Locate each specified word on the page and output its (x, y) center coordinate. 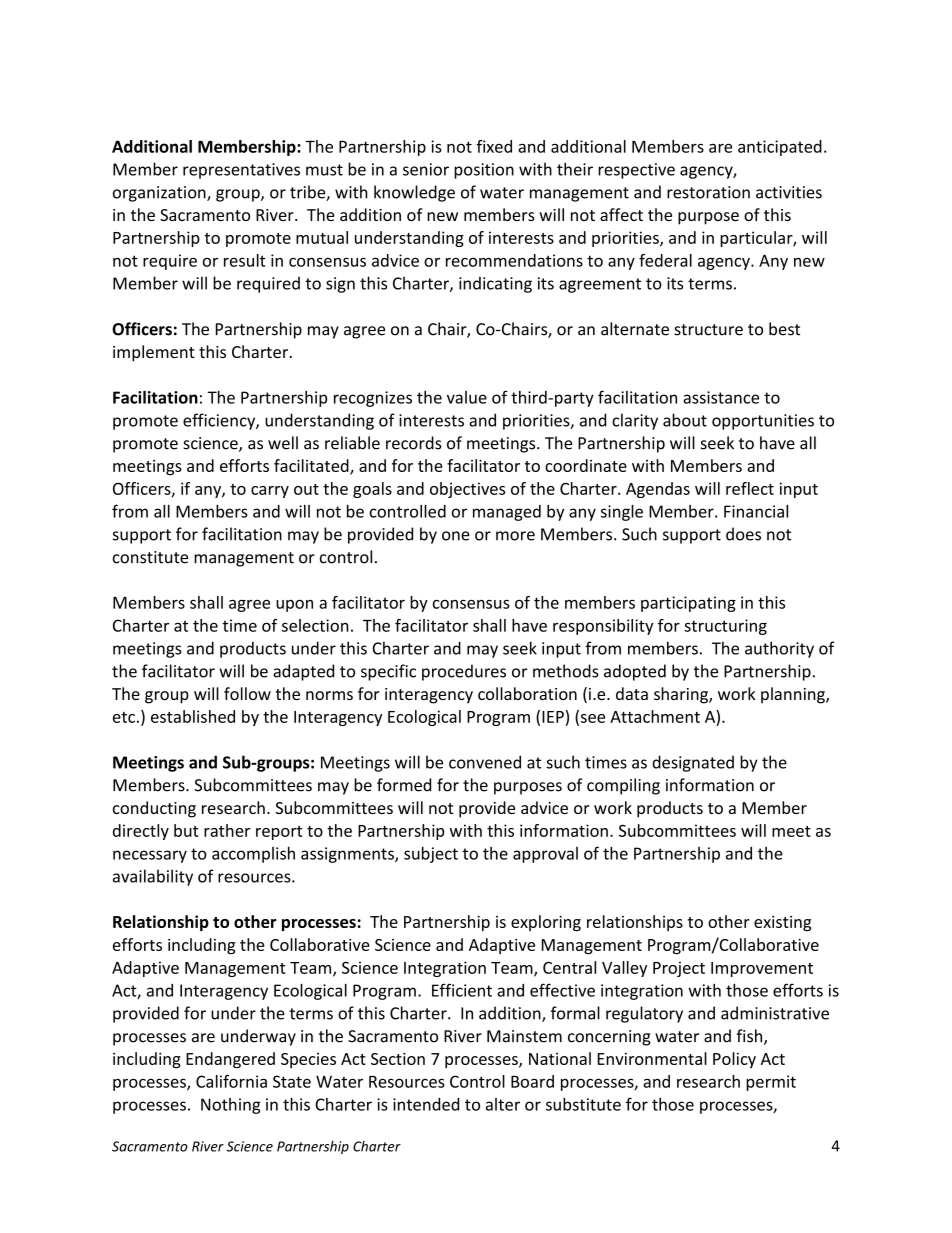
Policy (734, 1060)
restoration (708, 192)
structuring (725, 627)
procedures (464, 672)
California (231, 1081)
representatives (241, 171)
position (484, 171)
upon (294, 605)
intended (426, 1104)
